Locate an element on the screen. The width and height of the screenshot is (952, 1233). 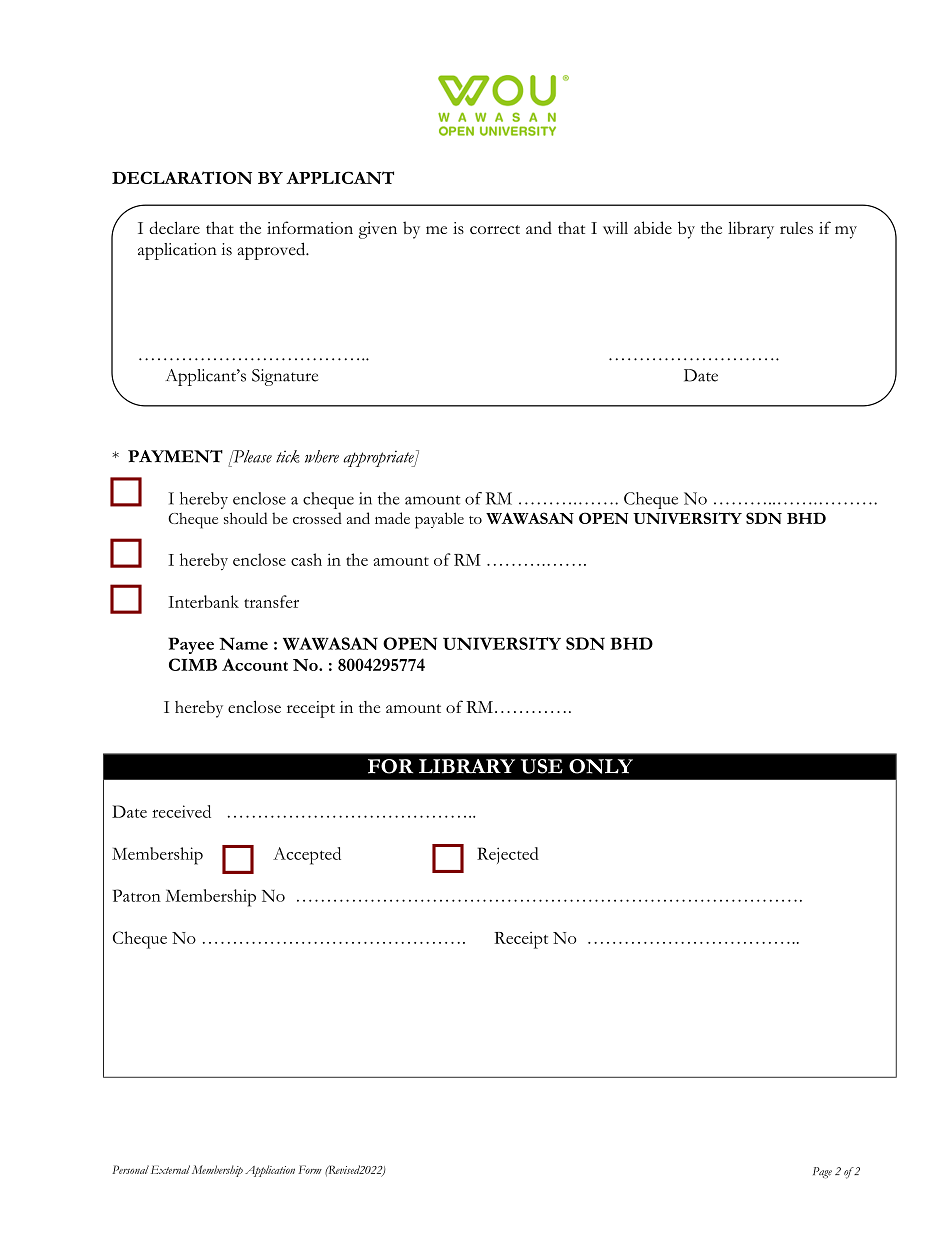
declare is located at coordinates (174, 227).
